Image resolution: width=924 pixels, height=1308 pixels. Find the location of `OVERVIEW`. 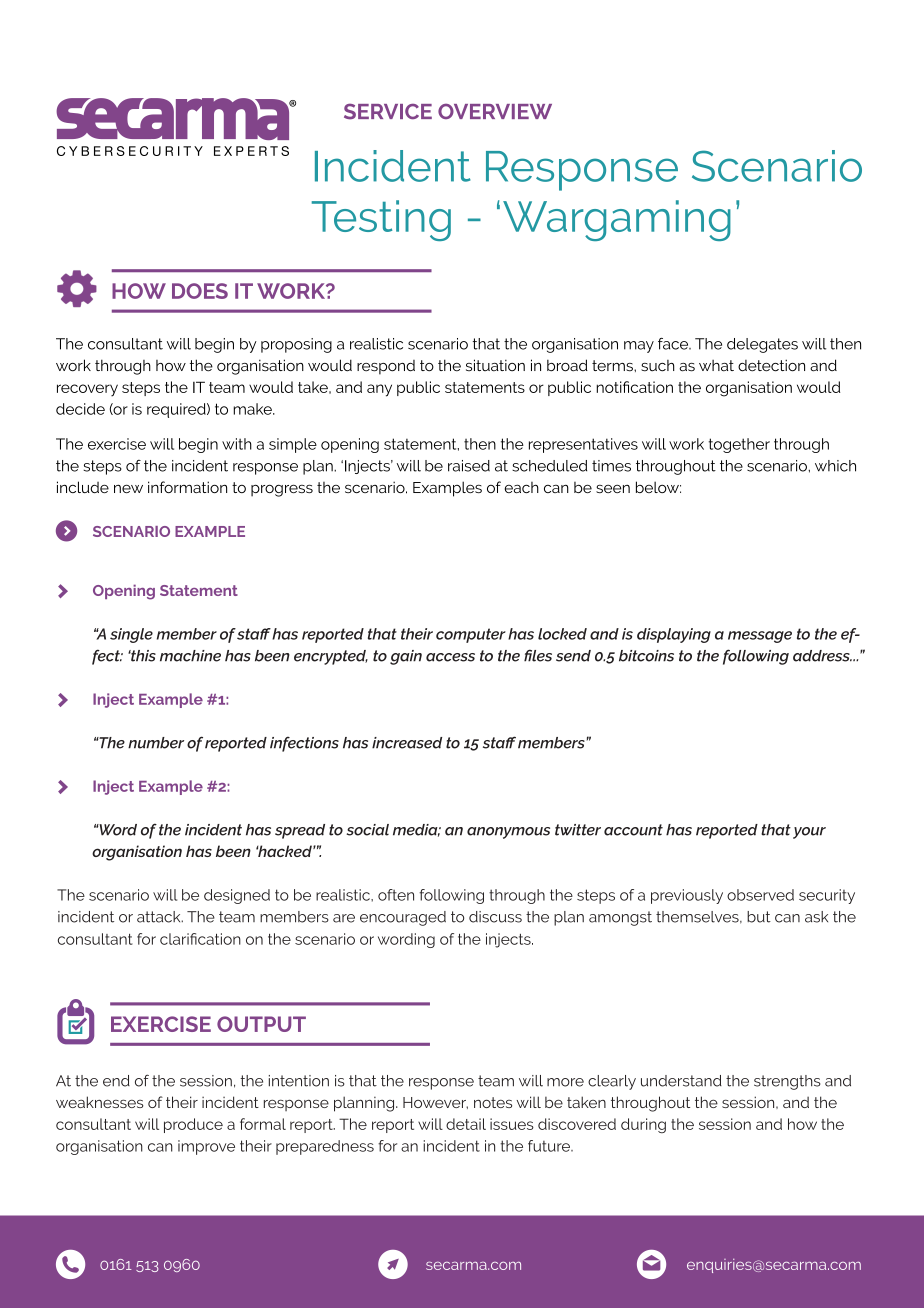

OVERVIEW is located at coordinates (495, 111).
